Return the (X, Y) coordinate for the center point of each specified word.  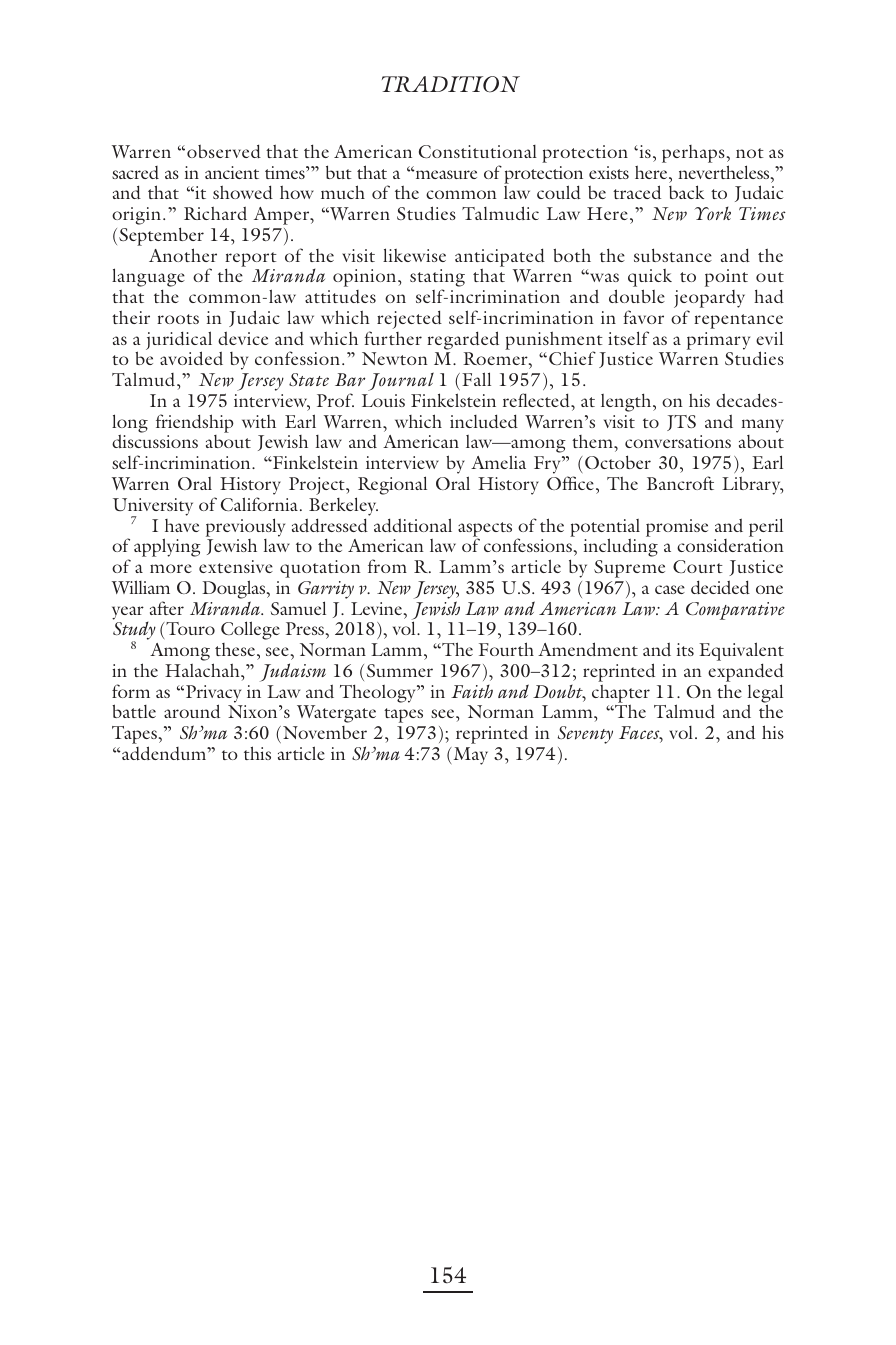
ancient (232, 172)
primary (718, 341)
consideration (730, 546)
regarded (463, 340)
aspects (485, 530)
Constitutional (478, 151)
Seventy (585, 735)
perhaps (693, 154)
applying (167, 547)
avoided (191, 358)
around (192, 711)
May (469, 756)
